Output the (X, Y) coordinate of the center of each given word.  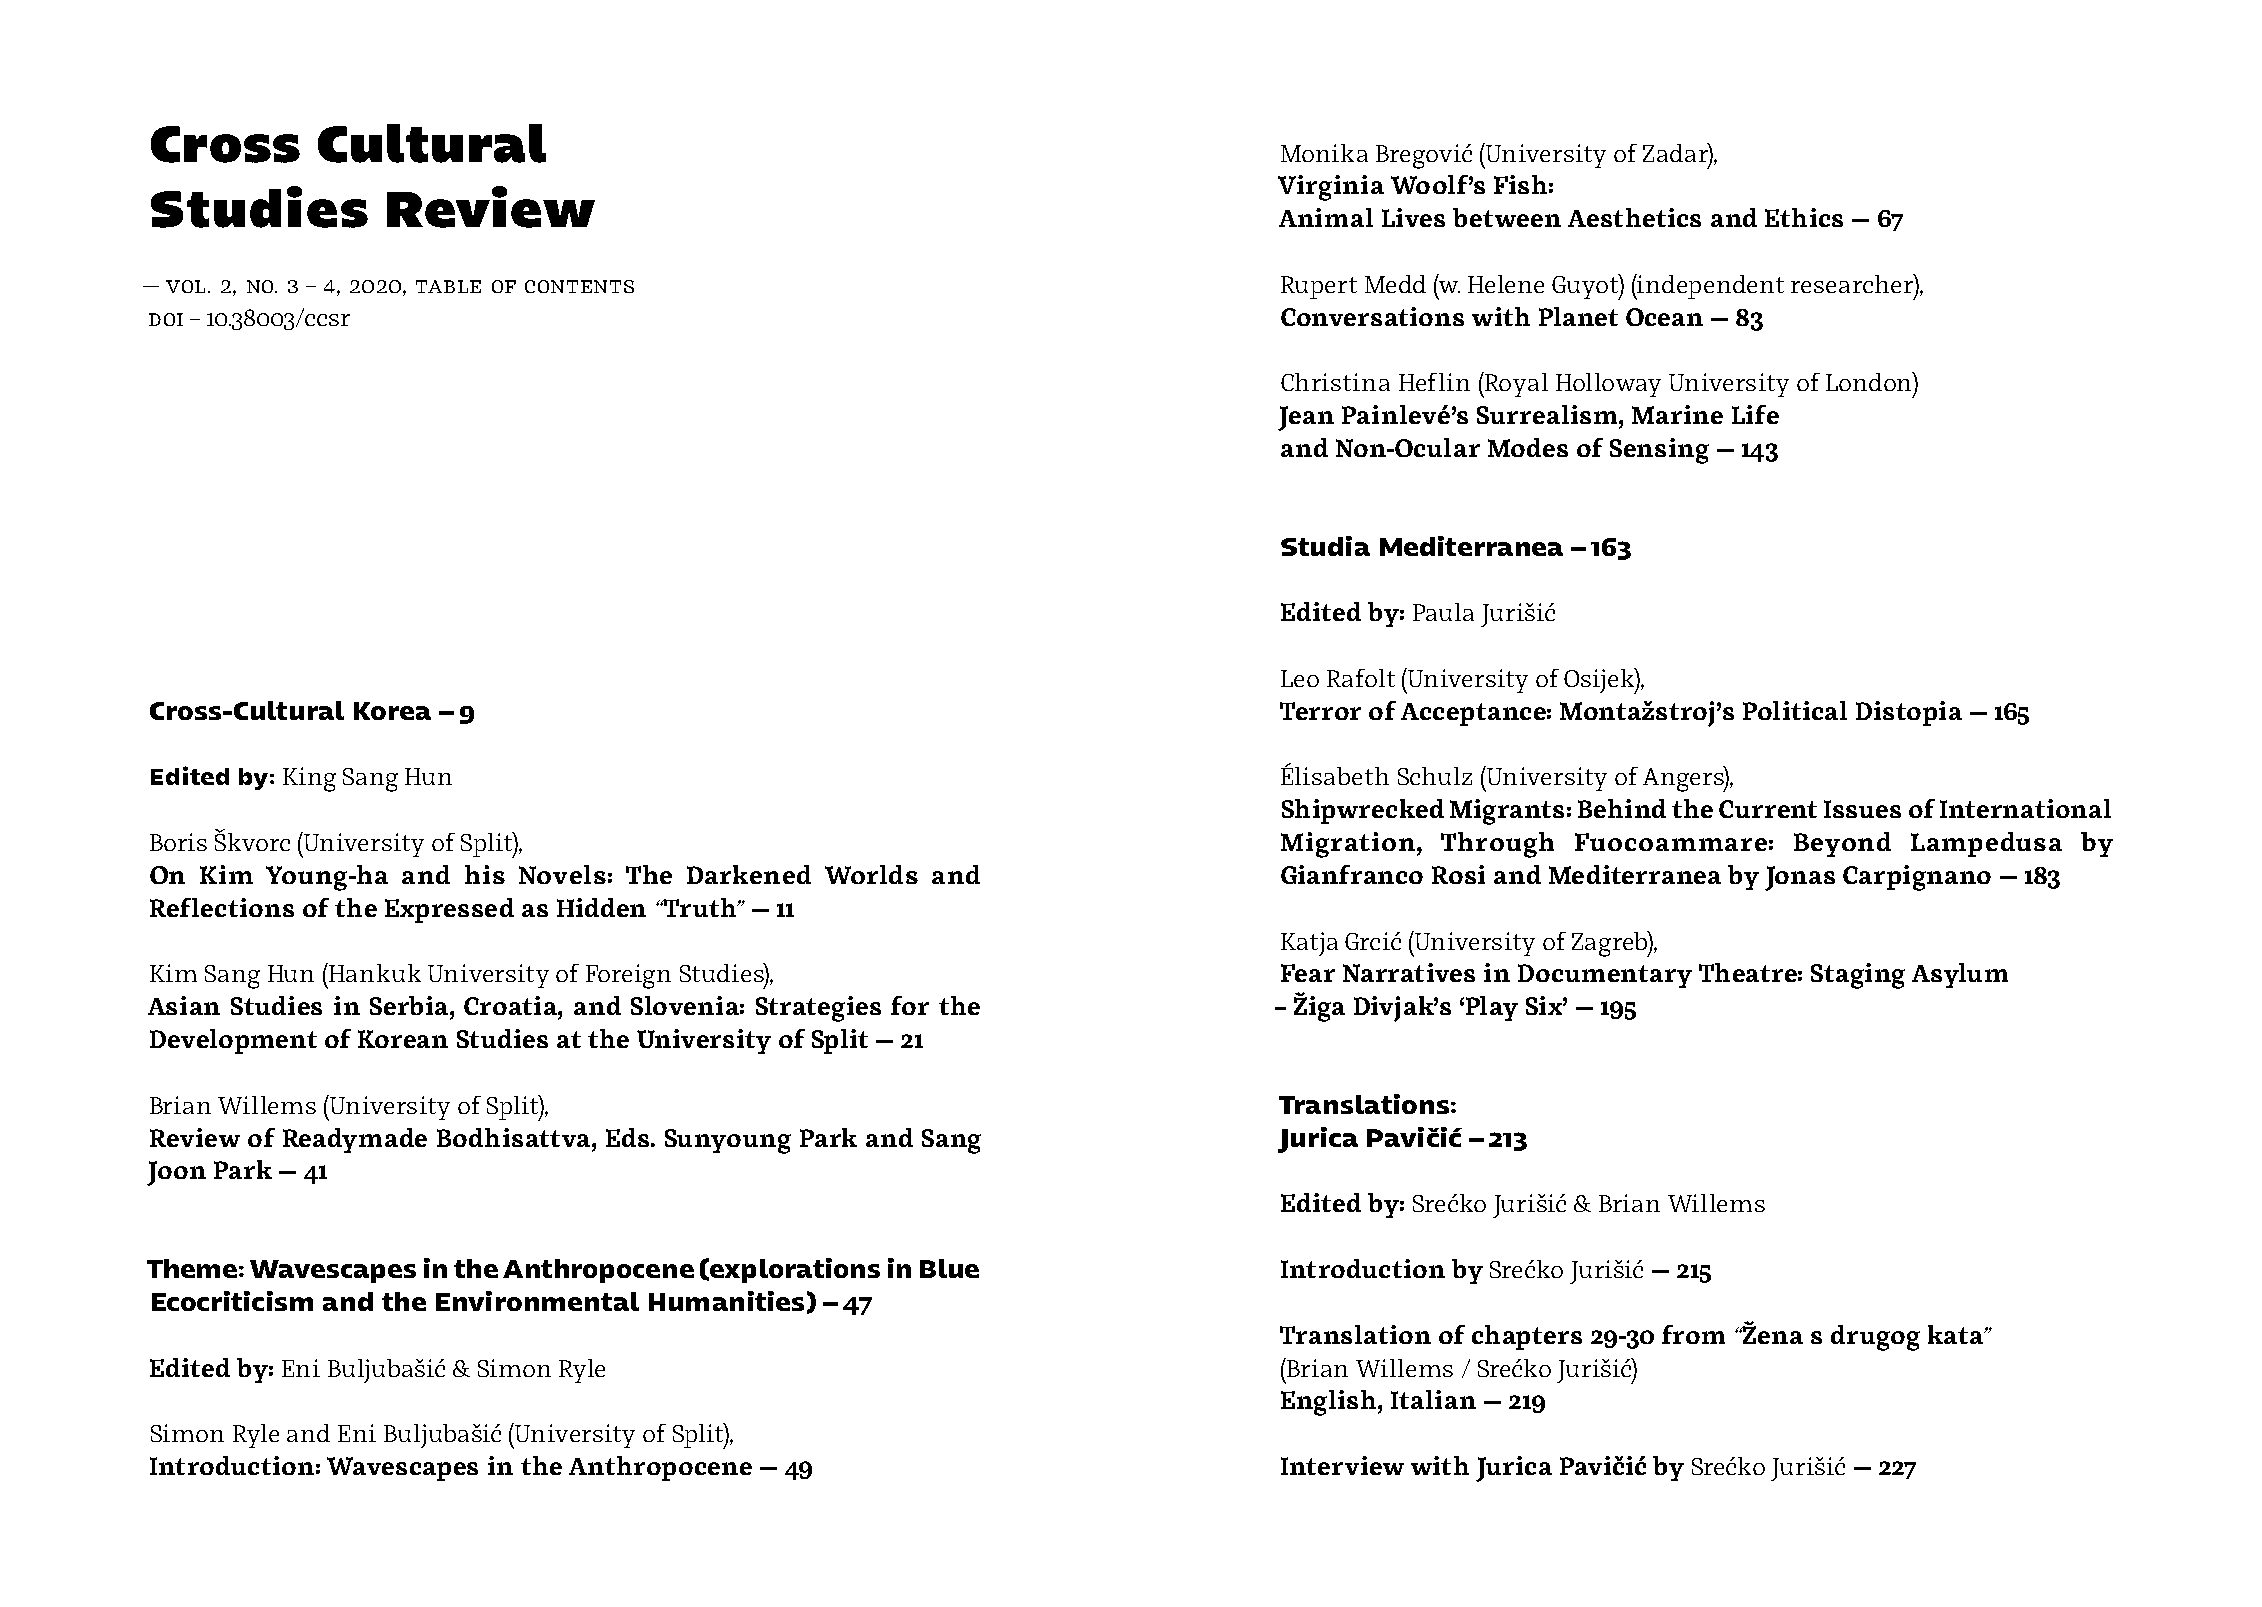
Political (1795, 710)
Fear (1308, 973)
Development (233, 1041)
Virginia (1331, 188)
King (309, 779)
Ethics (1804, 217)
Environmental (537, 1301)
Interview (1342, 1465)
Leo (1300, 678)
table (448, 286)
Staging (1858, 976)
